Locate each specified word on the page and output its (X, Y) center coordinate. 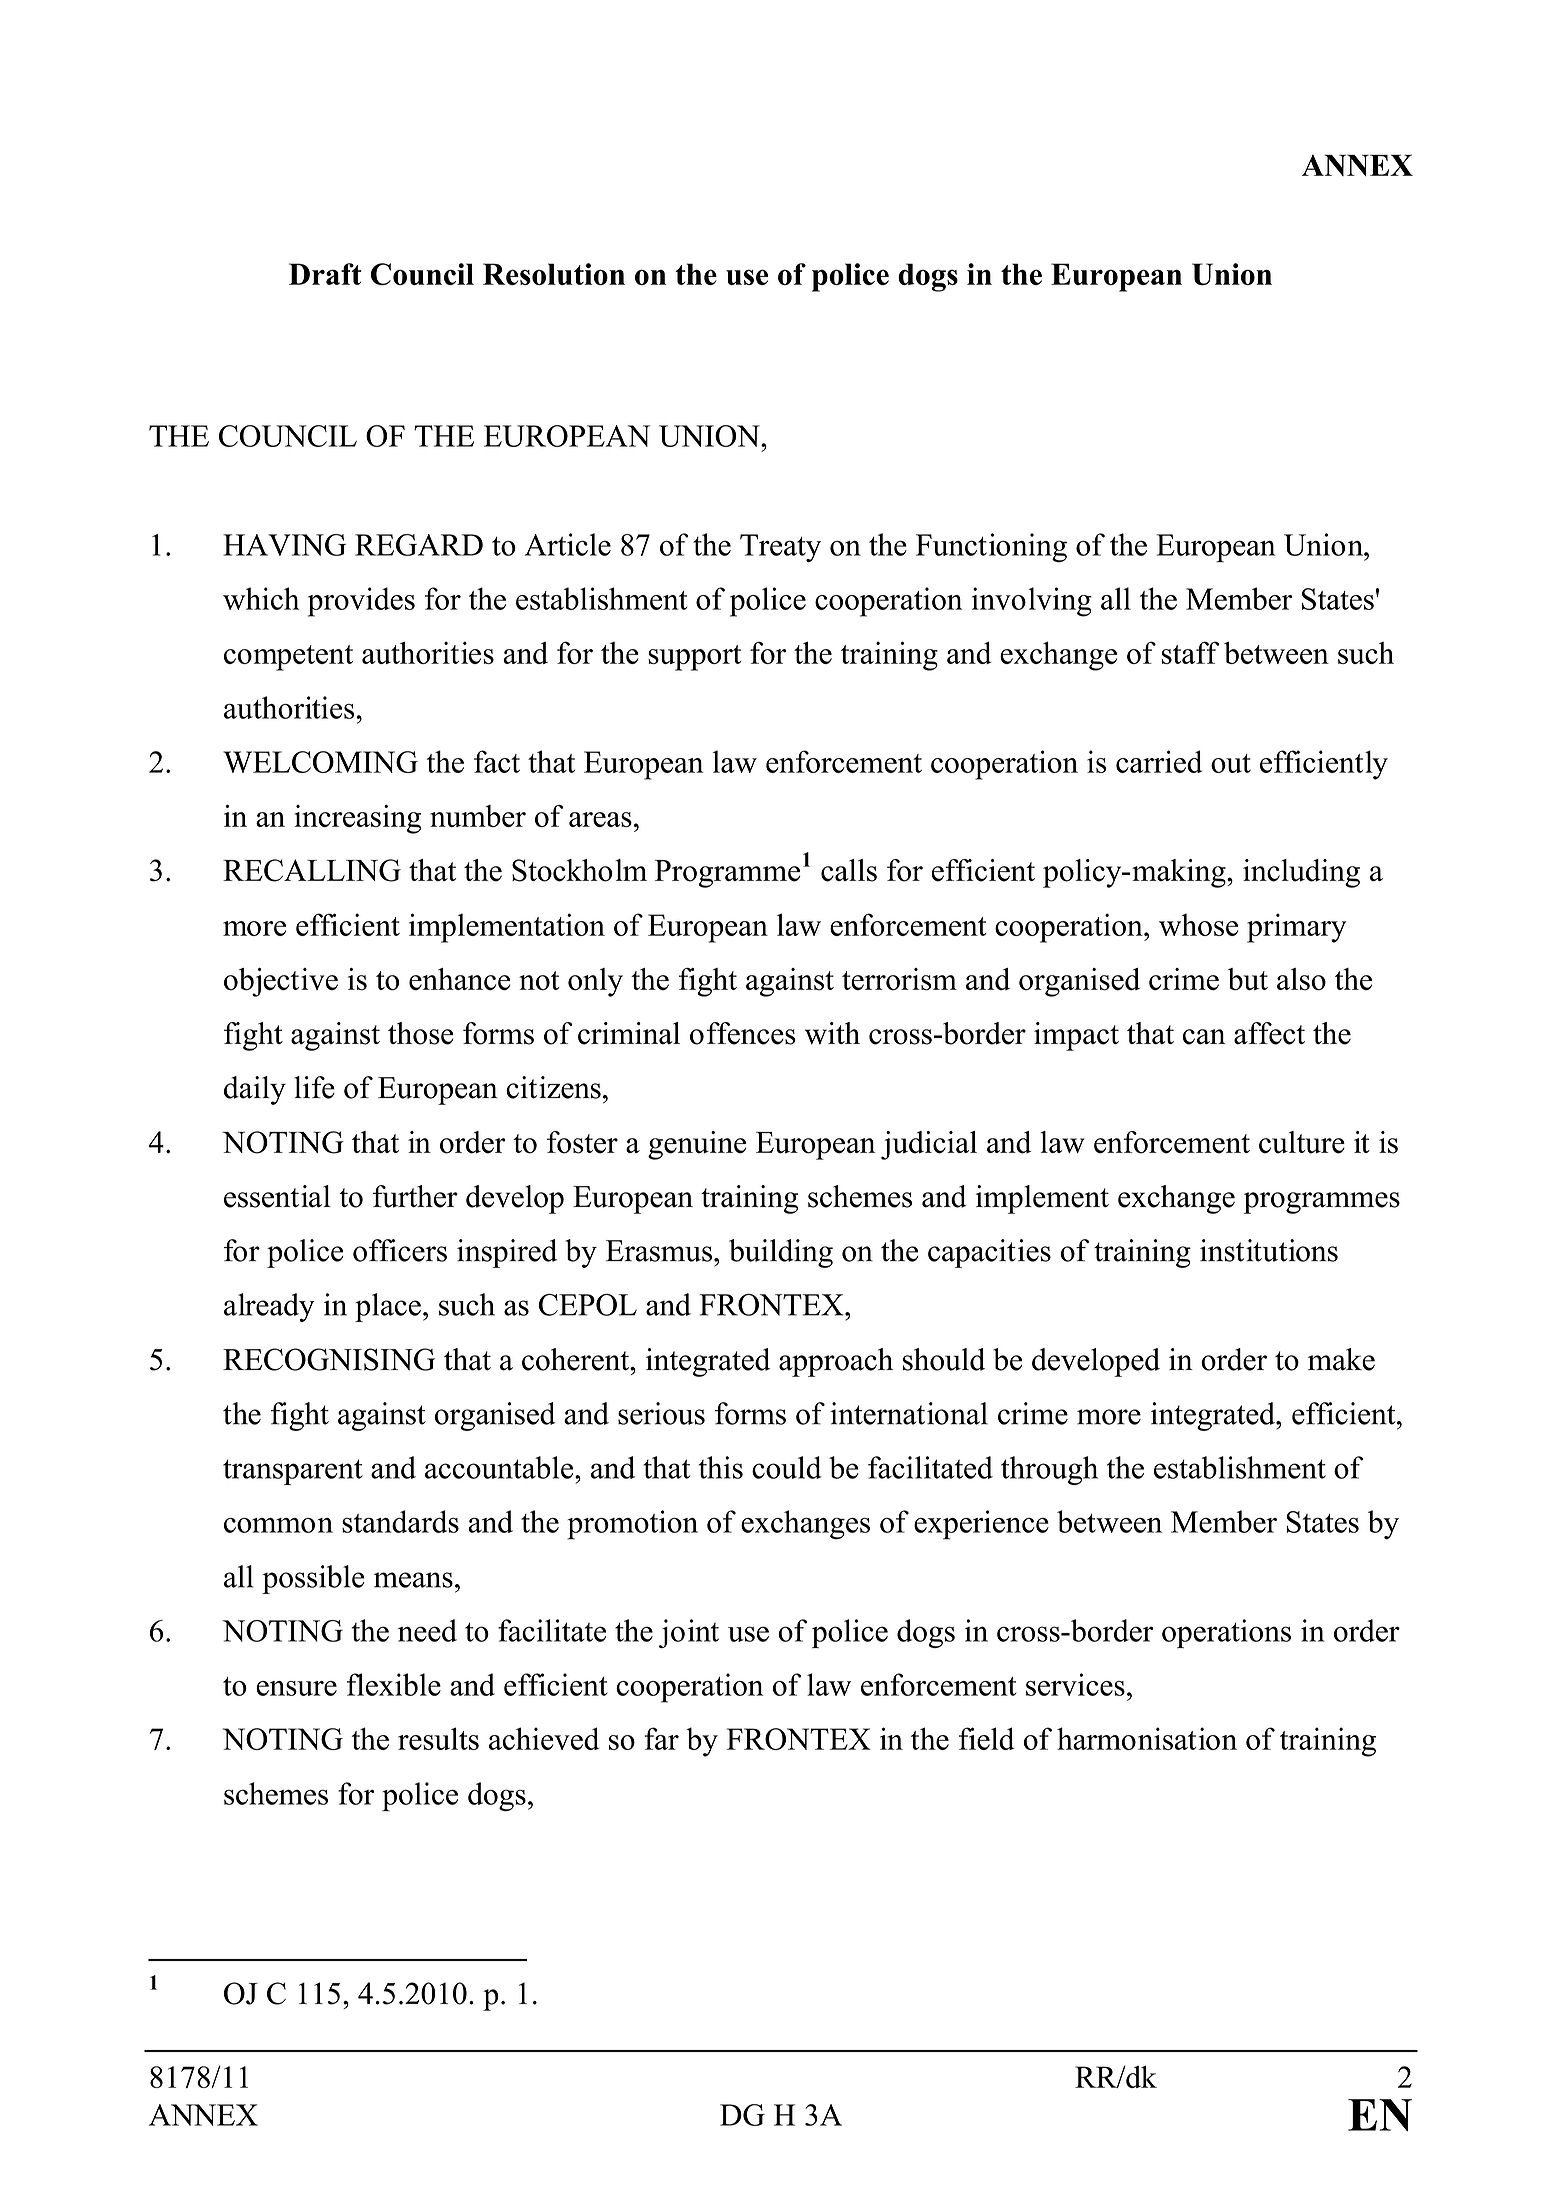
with (832, 1033)
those (421, 1033)
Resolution (554, 274)
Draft (325, 274)
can (1204, 1037)
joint (689, 1633)
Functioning (991, 547)
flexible (394, 1684)
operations (1226, 1633)
